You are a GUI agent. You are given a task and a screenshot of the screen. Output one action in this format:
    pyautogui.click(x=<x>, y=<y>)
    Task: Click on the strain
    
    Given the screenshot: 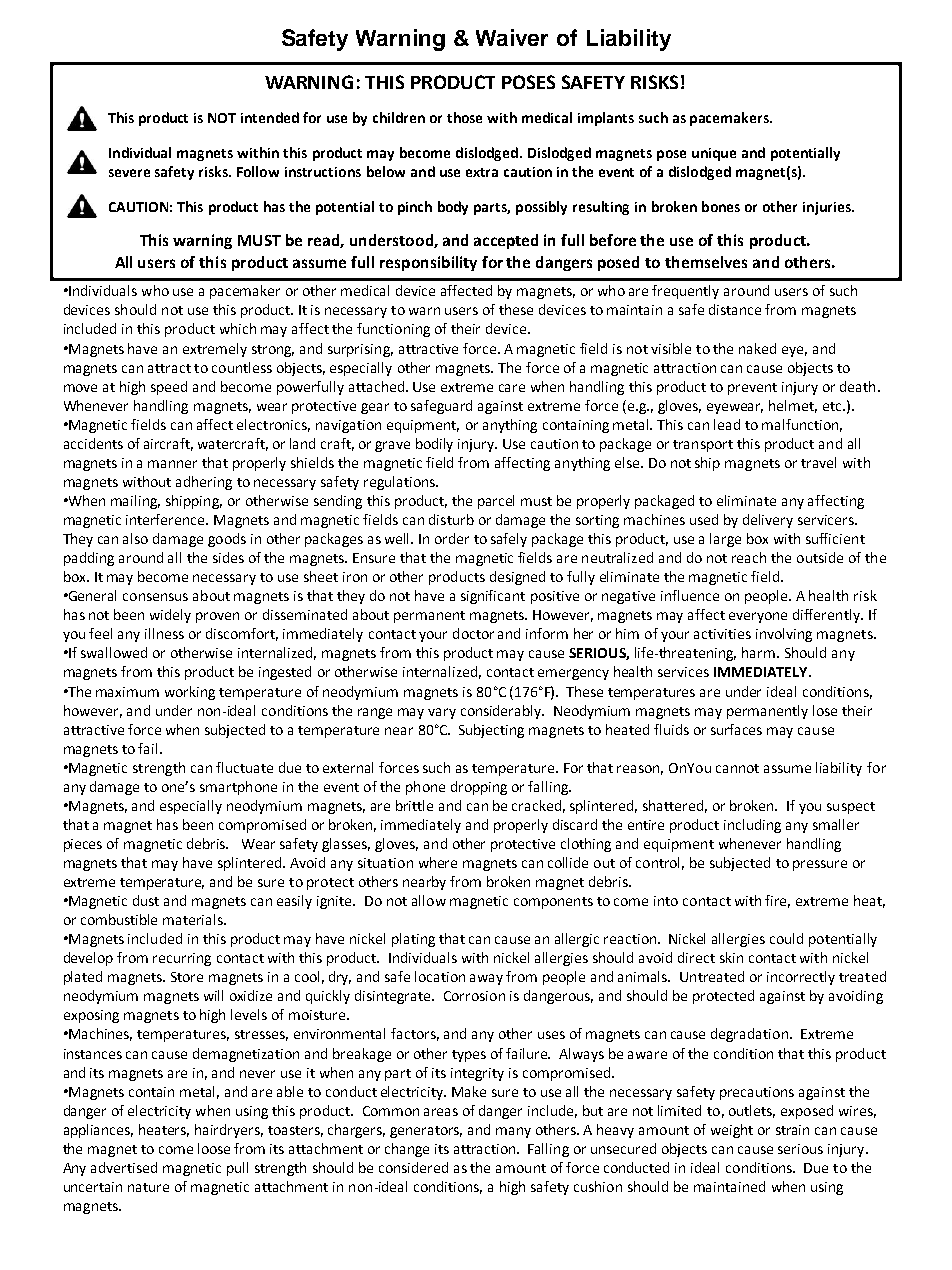 What is the action you would take?
    pyautogui.click(x=792, y=1130)
